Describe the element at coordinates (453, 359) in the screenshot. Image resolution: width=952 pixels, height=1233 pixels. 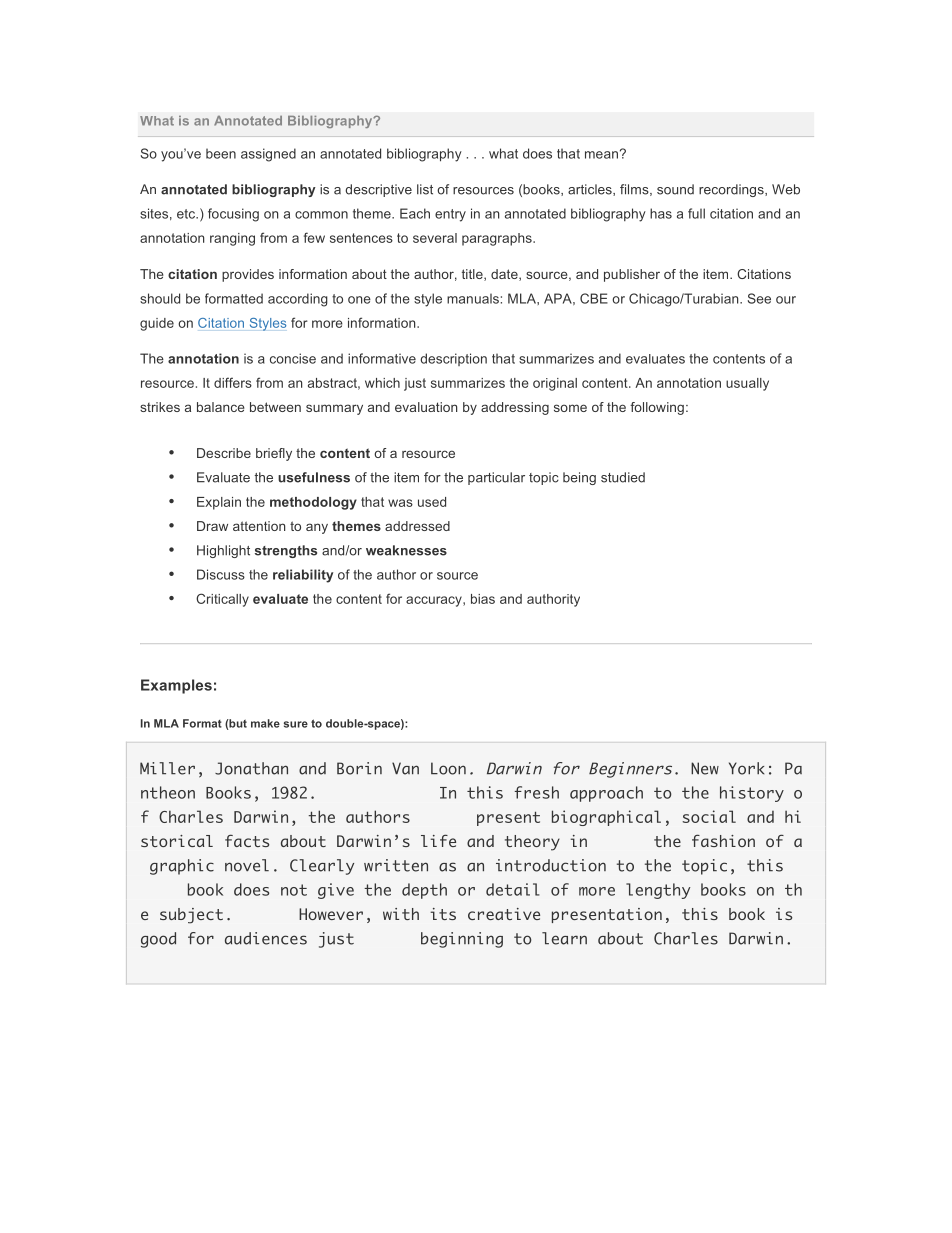
I see `description` at that location.
